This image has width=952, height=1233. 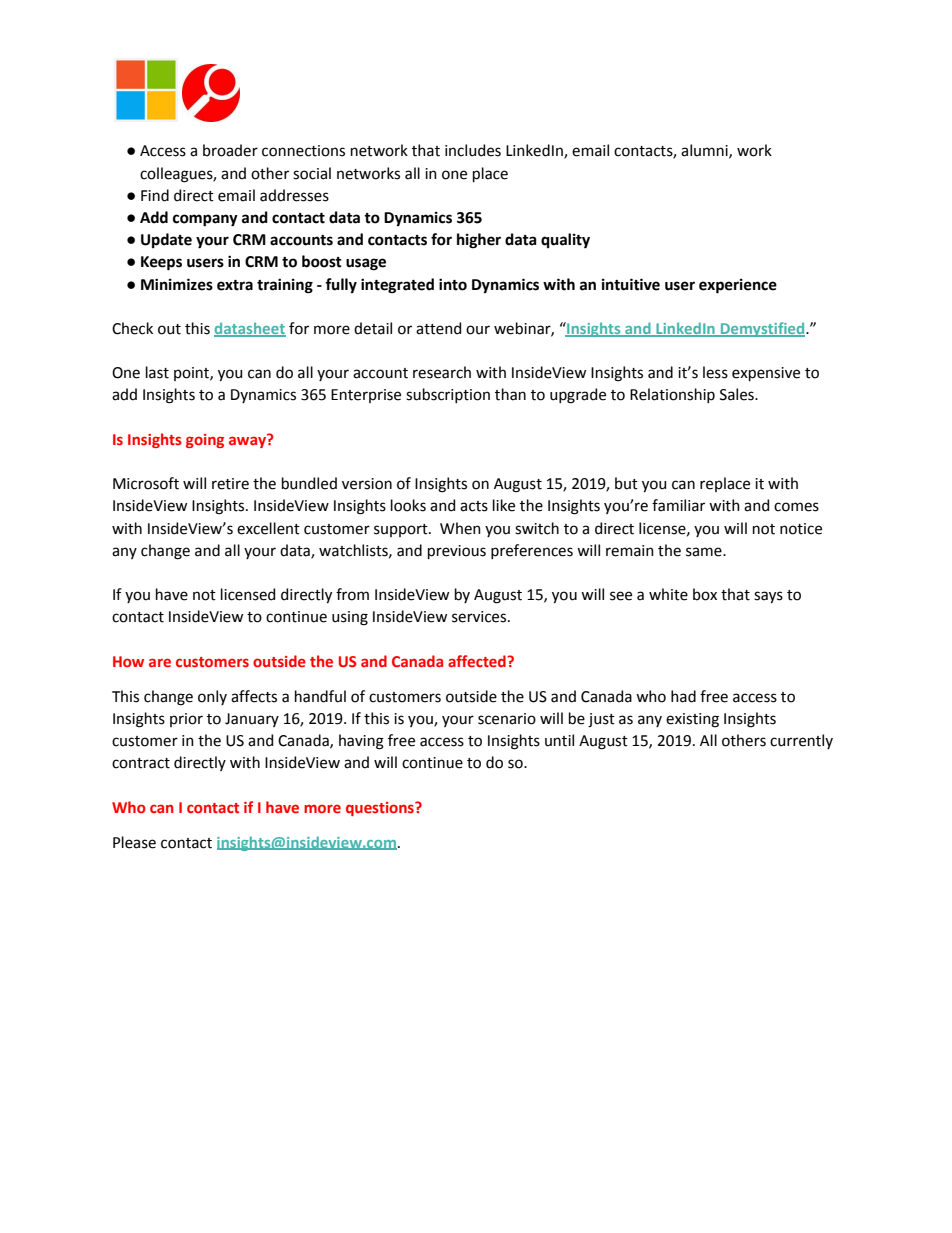 What do you see at coordinates (504, 505) in the image?
I see `like` at bounding box center [504, 505].
